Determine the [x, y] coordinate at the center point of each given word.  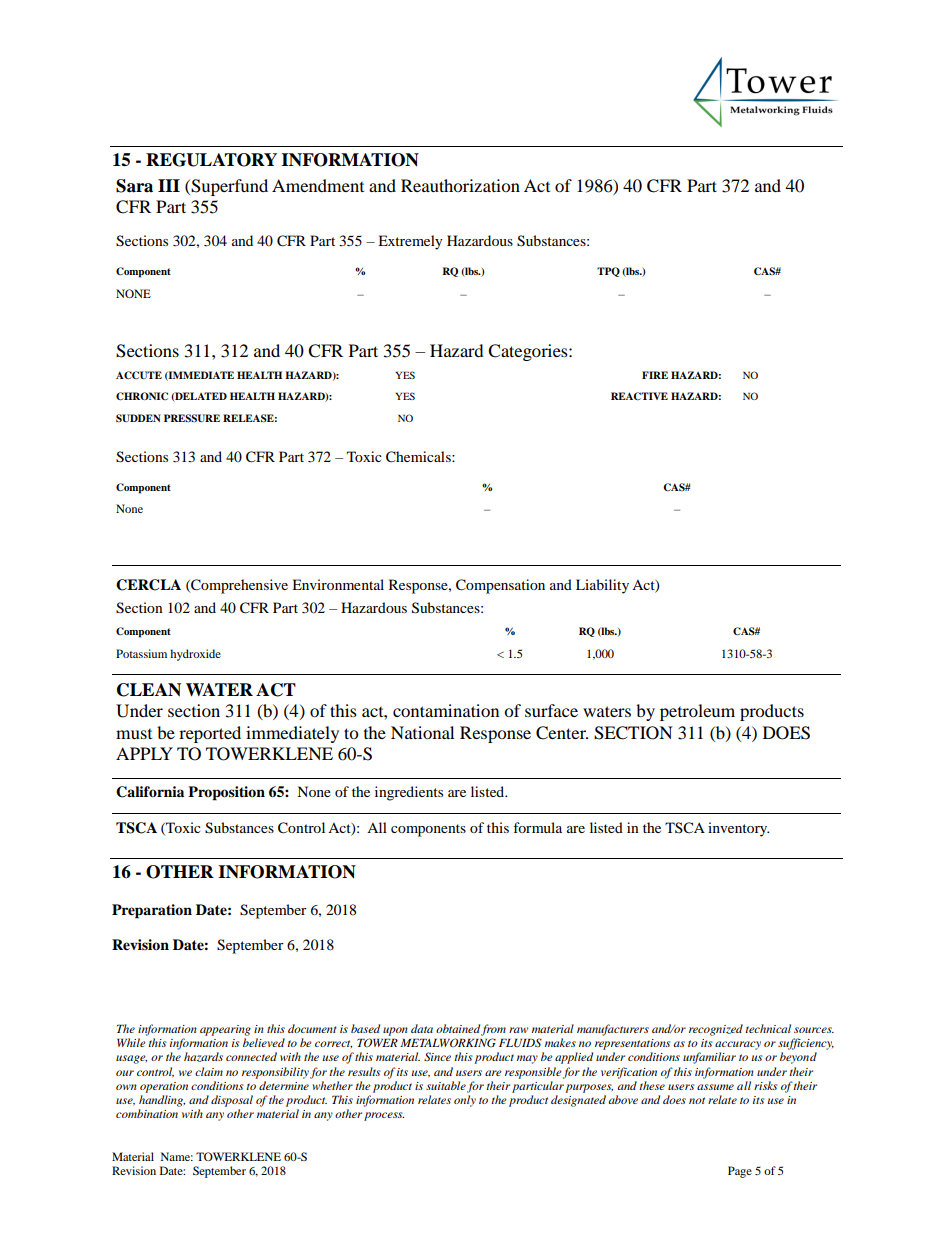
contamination [446, 710]
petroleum [697, 712]
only [465, 1101]
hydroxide [195, 655]
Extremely [410, 242]
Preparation [152, 911]
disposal [232, 1101]
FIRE [655, 375]
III [169, 185]
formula [537, 827]
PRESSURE [192, 418]
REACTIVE [639, 396]
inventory [738, 829]
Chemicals [419, 457]
